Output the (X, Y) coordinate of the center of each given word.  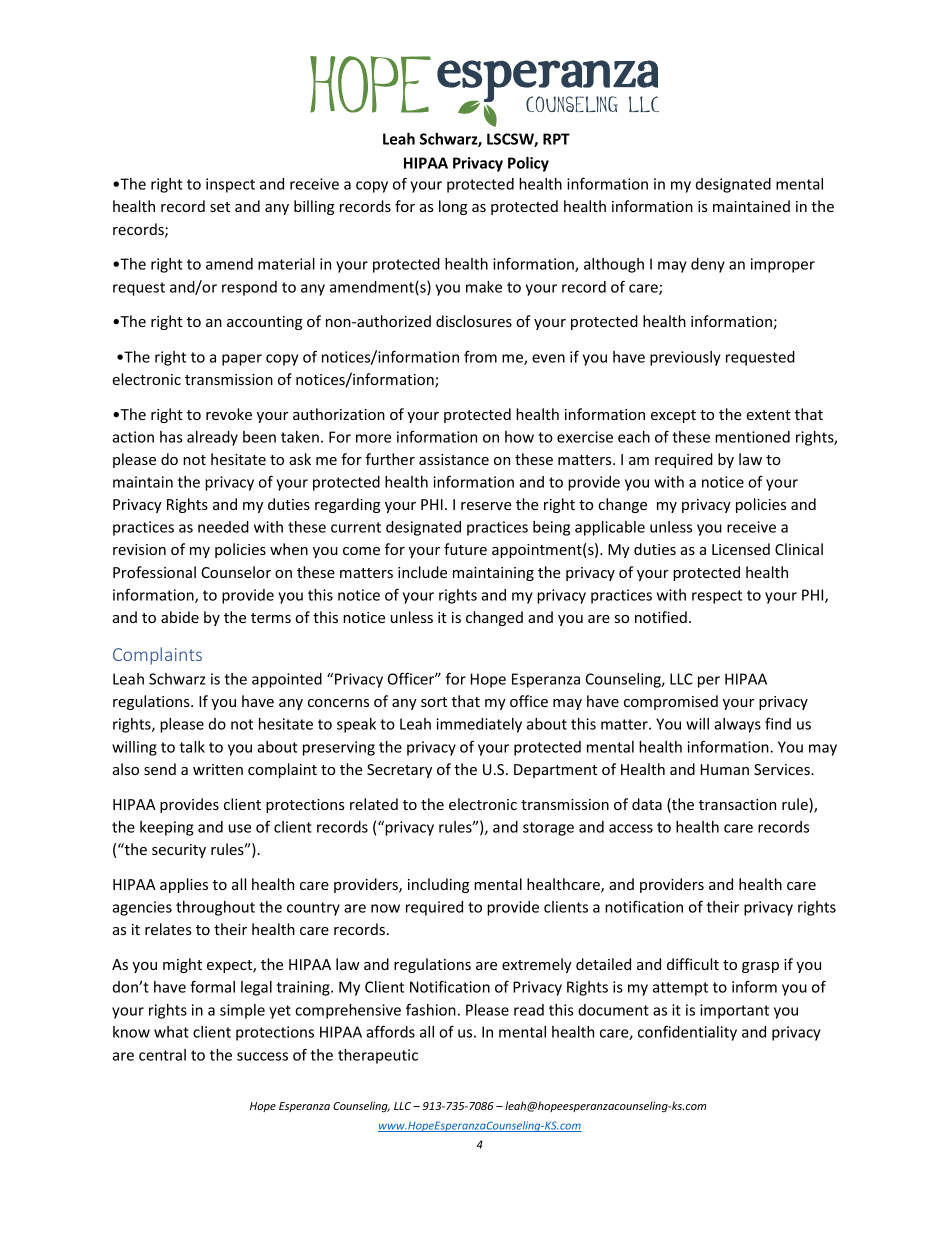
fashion (431, 1009)
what (171, 1032)
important (734, 1011)
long (453, 207)
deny (708, 265)
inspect (230, 185)
